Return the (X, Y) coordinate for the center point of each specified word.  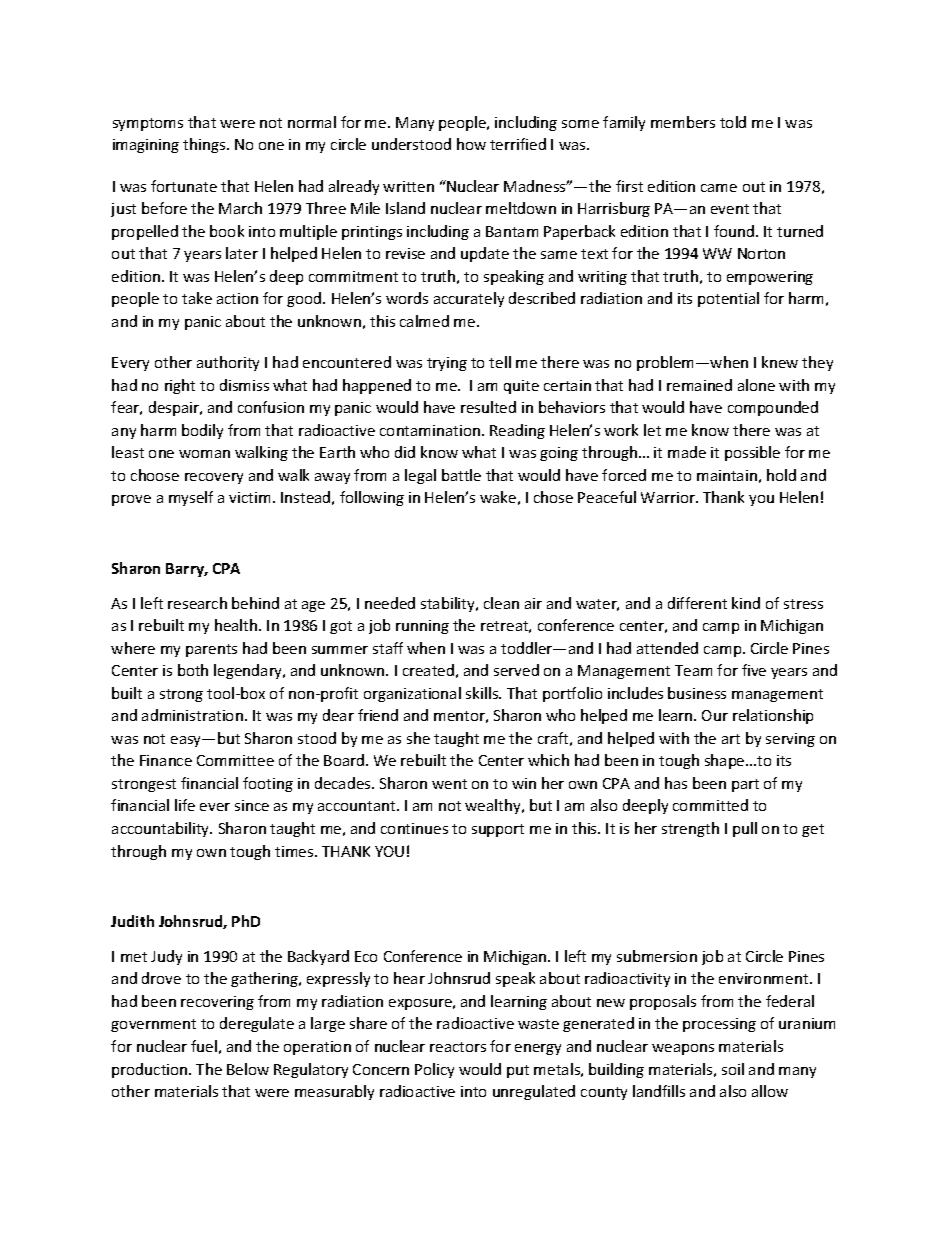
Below (248, 1069)
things (205, 145)
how (471, 144)
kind (746, 603)
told (733, 122)
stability (449, 604)
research (197, 603)
